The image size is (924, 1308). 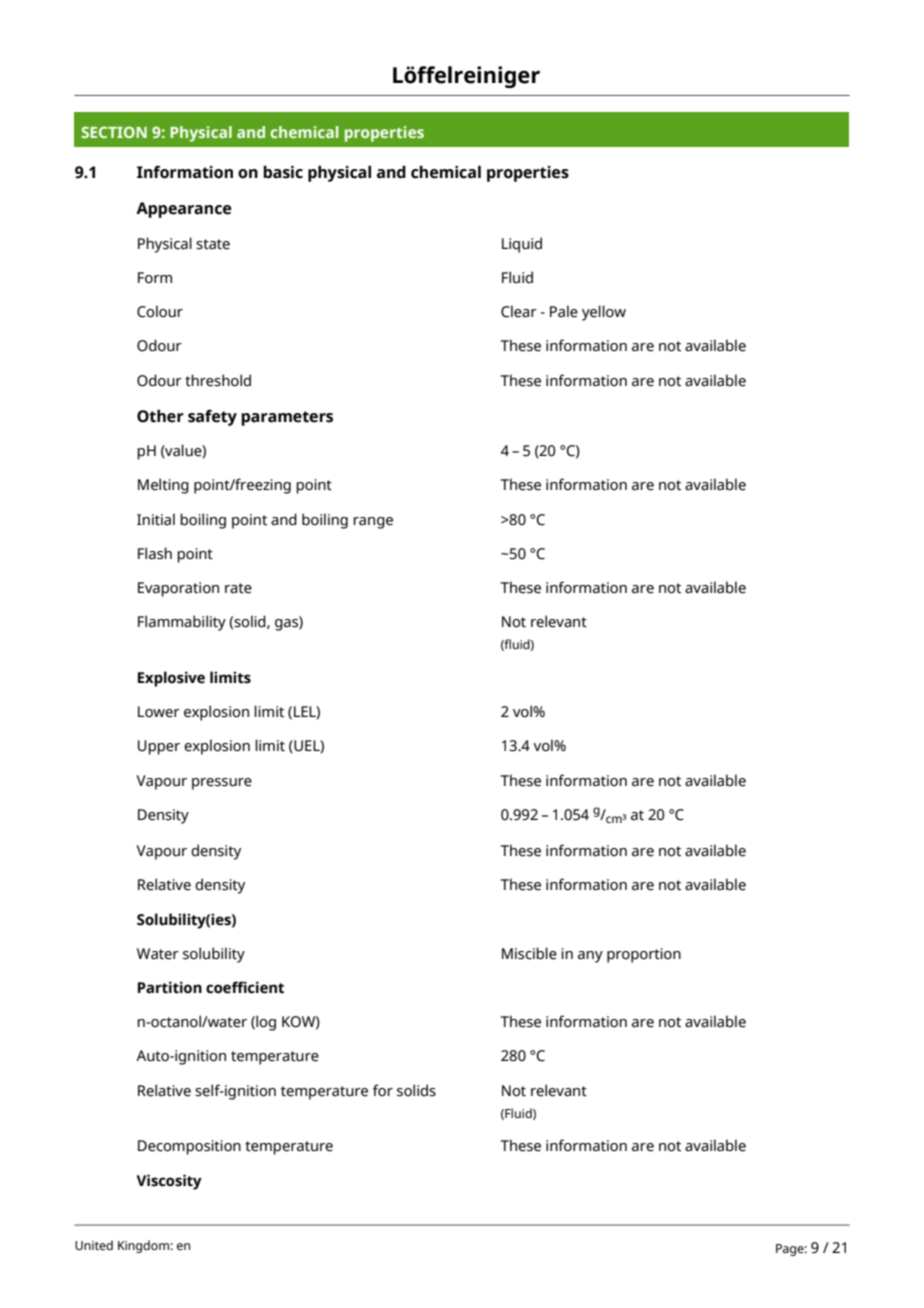 What do you see at coordinates (283, 172) in the screenshot?
I see `basic` at bounding box center [283, 172].
